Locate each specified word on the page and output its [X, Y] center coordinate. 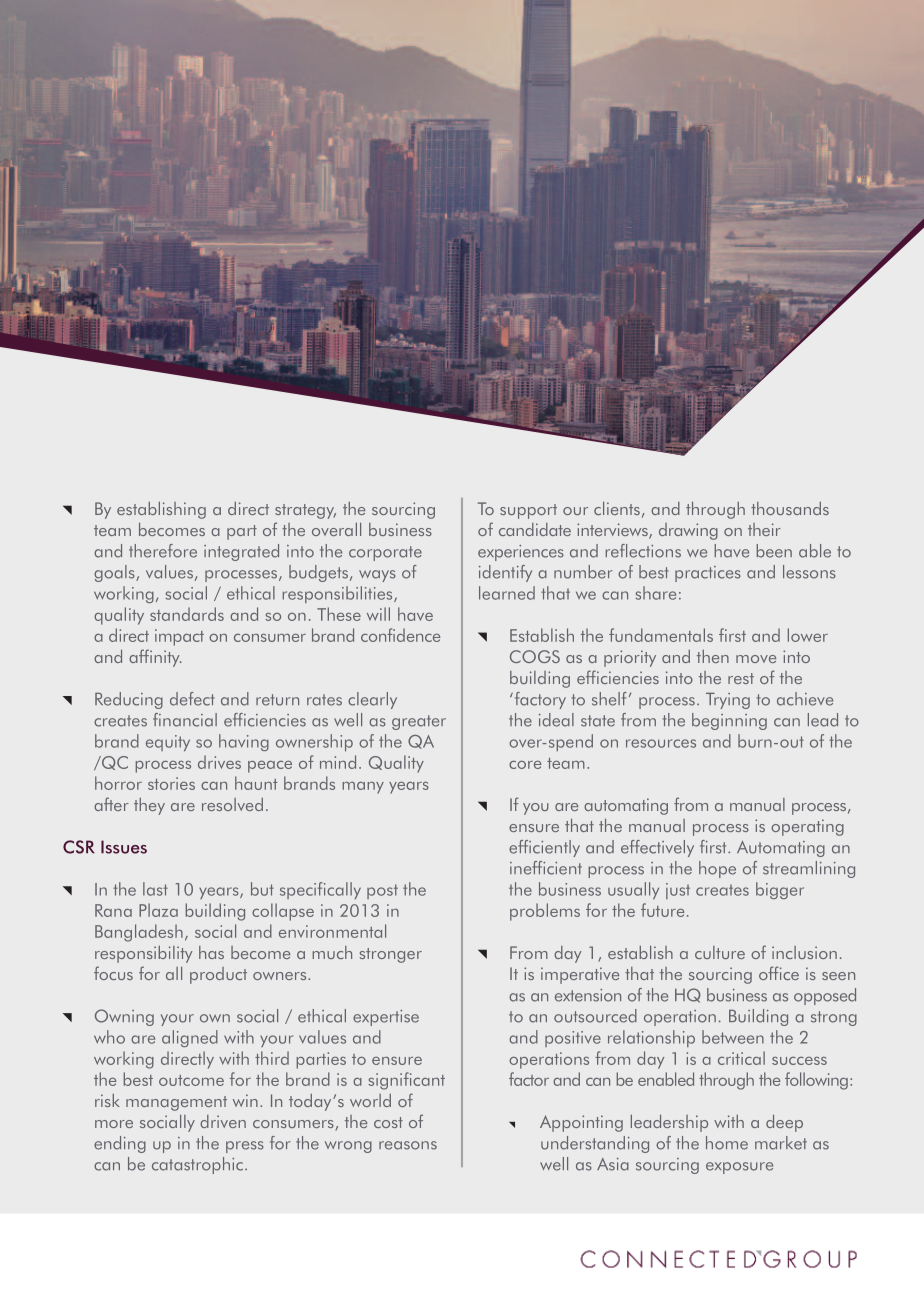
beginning [729, 721]
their [764, 529]
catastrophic [197, 1165]
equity [168, 743]
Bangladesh [139, 933]
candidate [535, 529]
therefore [163, 551]
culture [720, 952]
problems [545, 912]
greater [419, 722]
